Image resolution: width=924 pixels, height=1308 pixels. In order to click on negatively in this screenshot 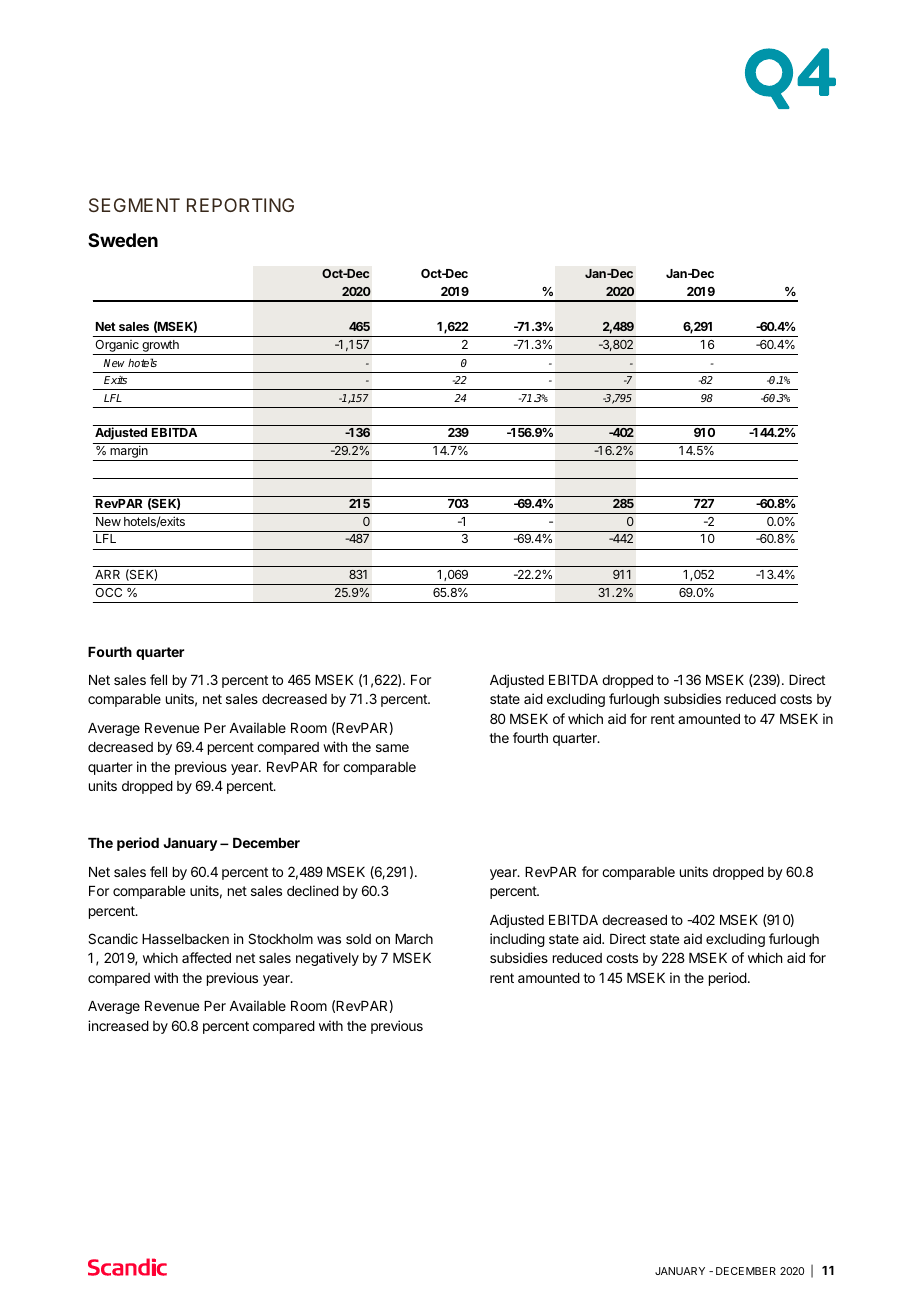, I will do `click(327, 959)`.
